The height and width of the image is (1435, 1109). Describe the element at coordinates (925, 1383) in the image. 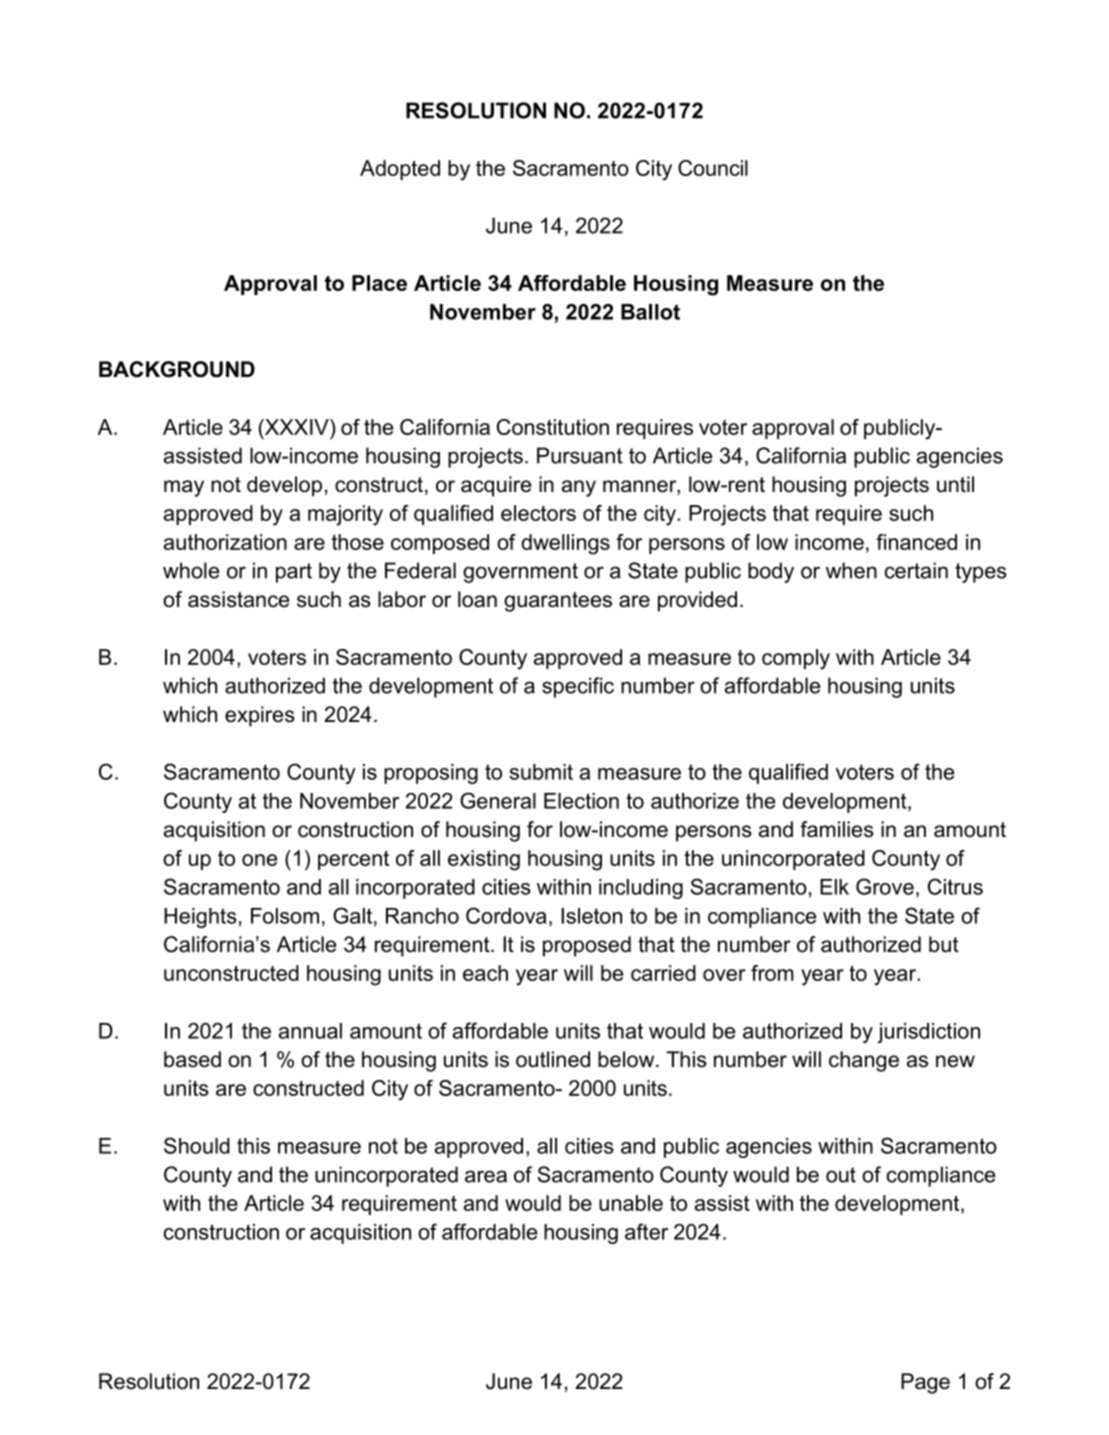

I see `Page` at that location.
